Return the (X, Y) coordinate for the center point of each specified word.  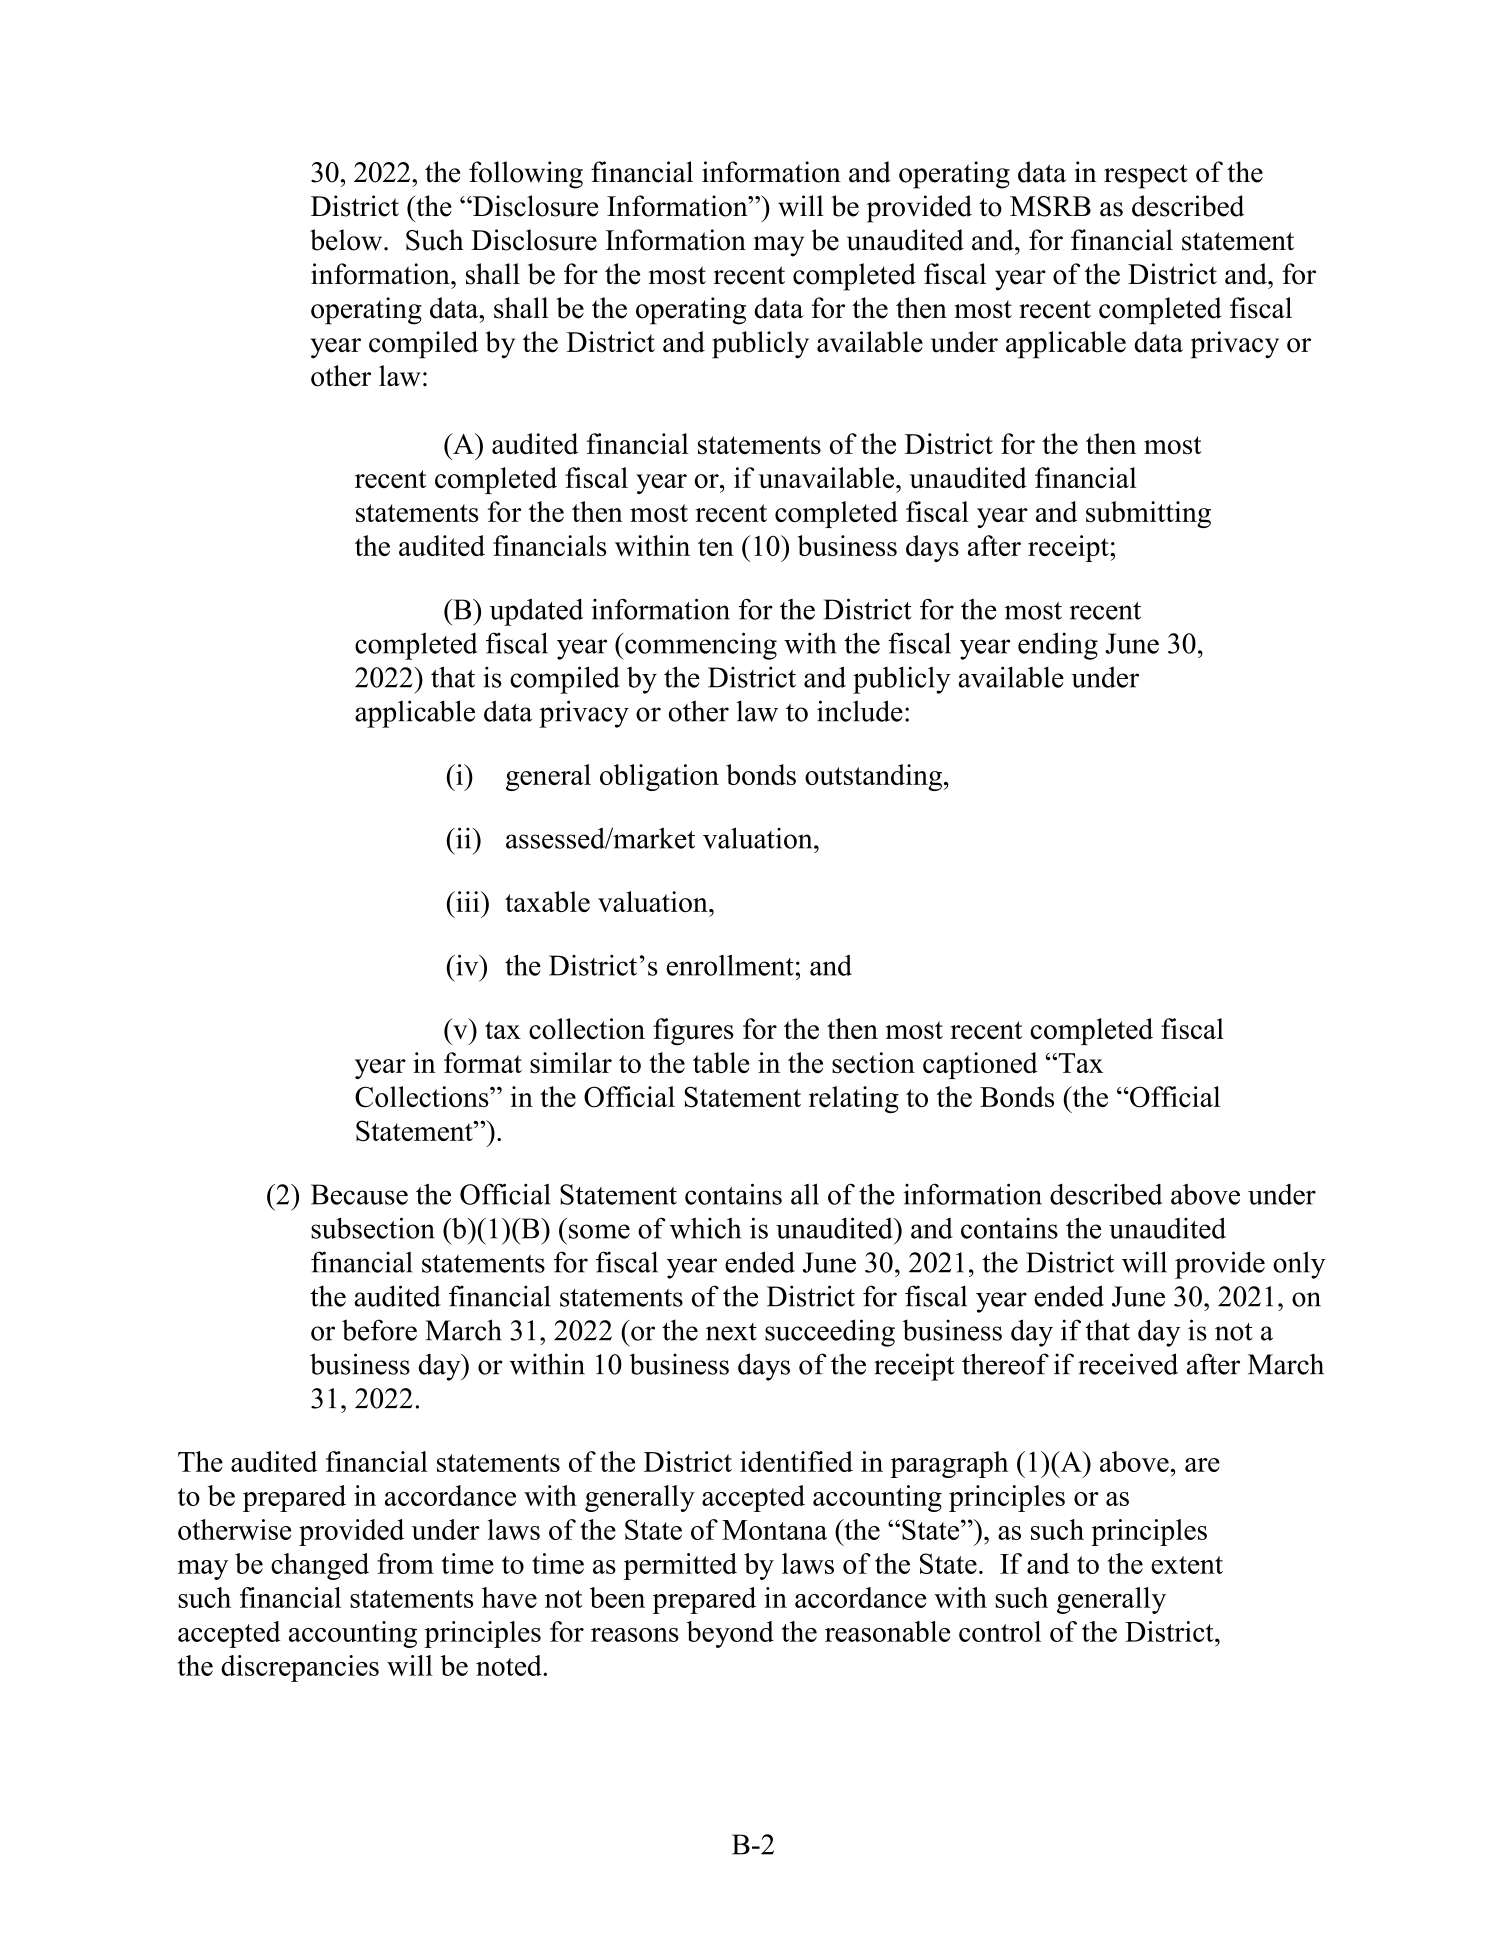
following (526, 175)
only (1299, 1265)
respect (1146, 176)
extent (1187, 1565)
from (405, 1563)
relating (854, 1099)
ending (1058, 646)
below (347, 240)
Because (359, 1194)
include (860, 711)
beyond (730, 1634)
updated (536, 612)
